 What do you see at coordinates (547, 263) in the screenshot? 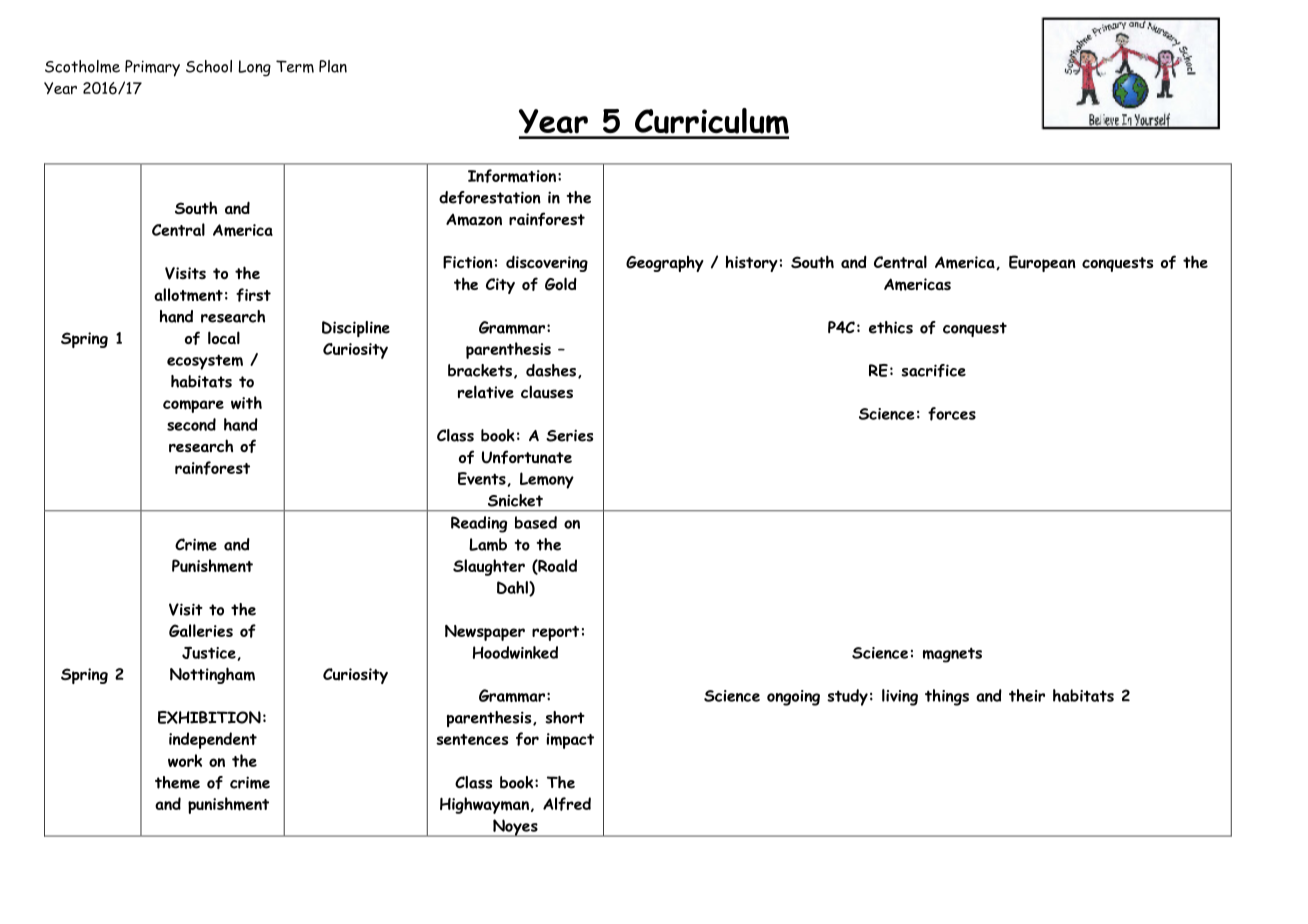
I see `discovering` at bounding box center [547, 263].
